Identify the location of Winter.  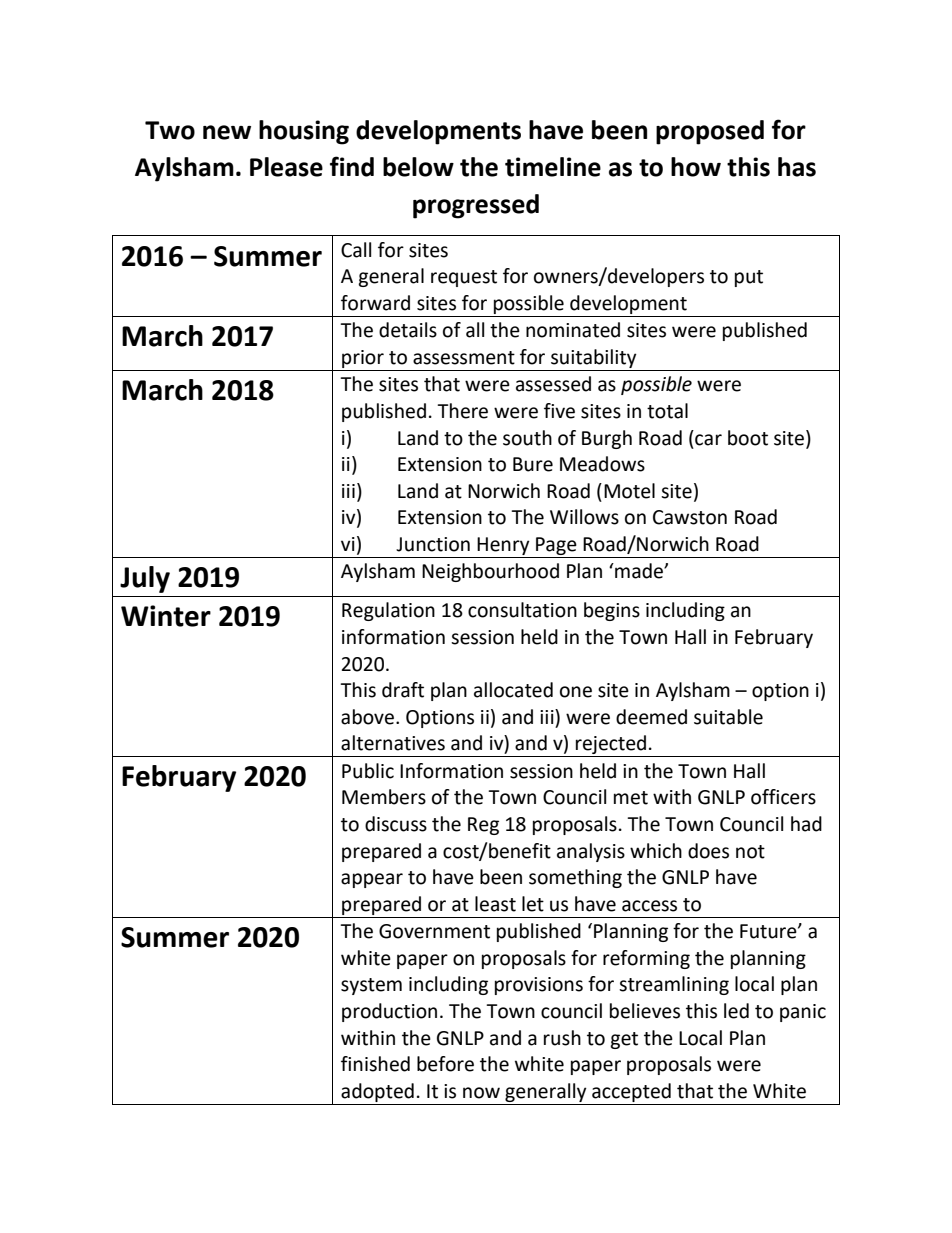
(166, 616).
